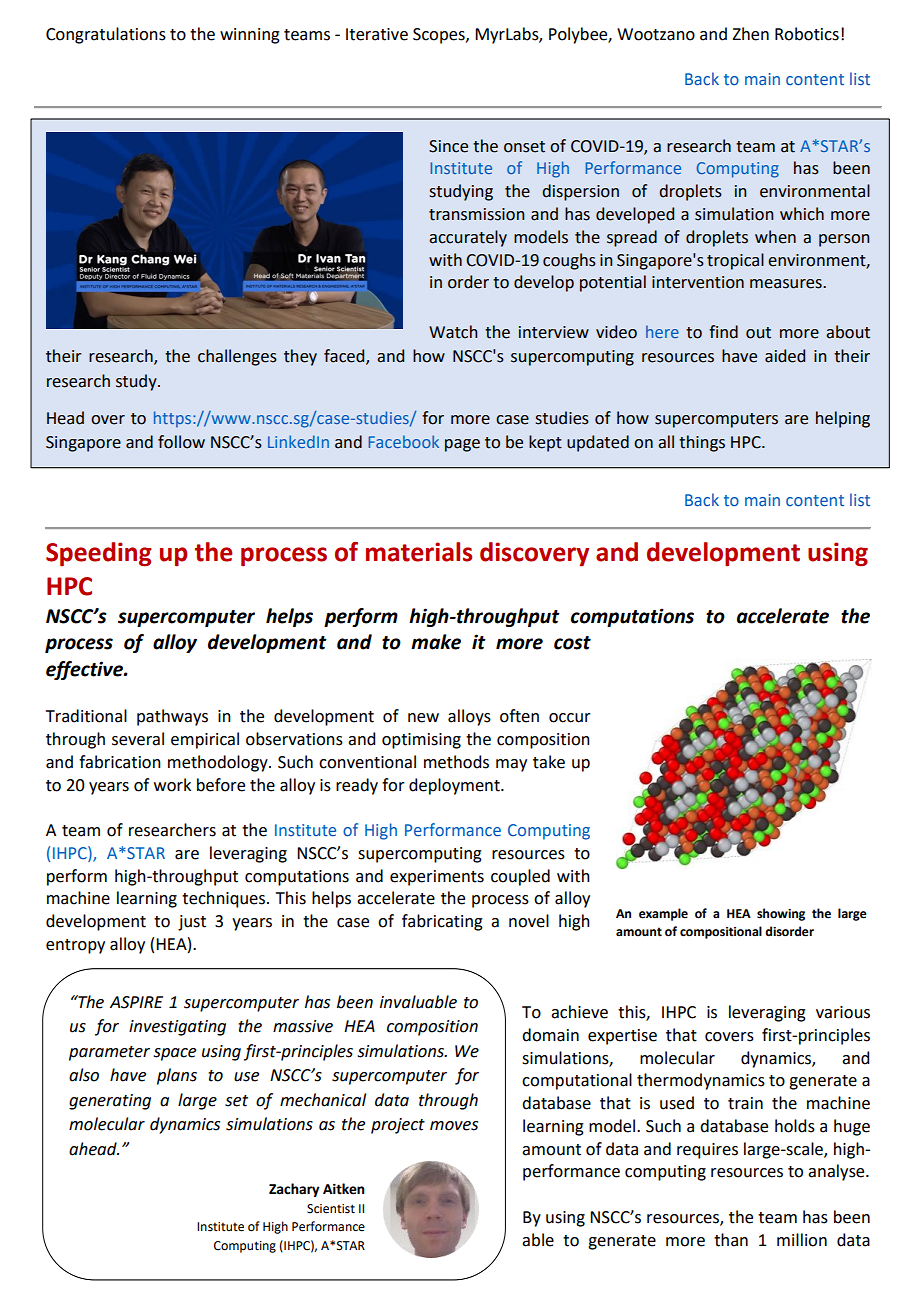 The width and height of the screenshot is (924, 1308). I want to click on pathways, so click(172, 717).
